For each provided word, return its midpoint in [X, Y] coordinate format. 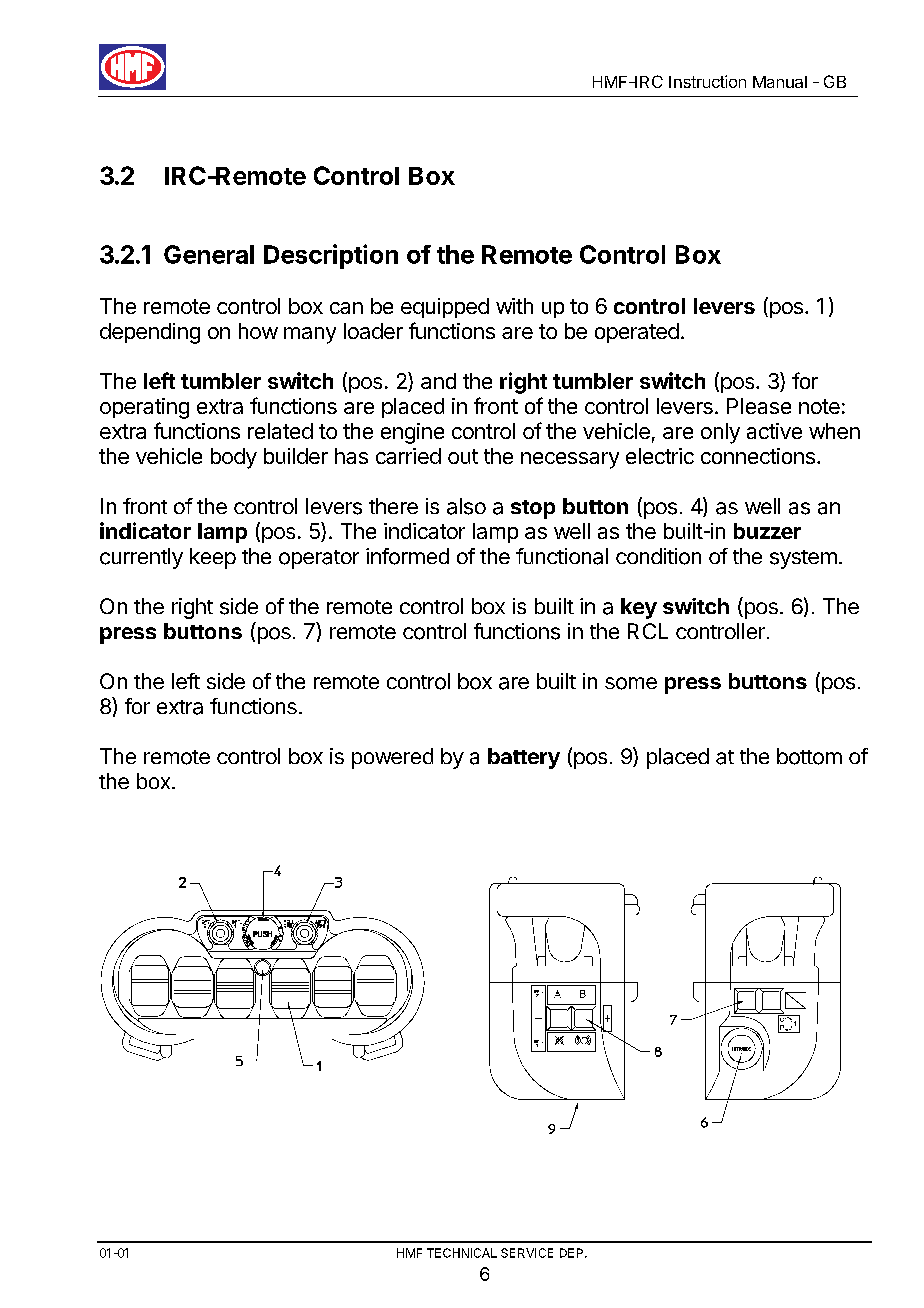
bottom [809, 756]
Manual [780, 82]
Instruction [707, 81]
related [280, 431]
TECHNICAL [462, 1253]
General [209, 254]
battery [524, 758]
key [639, 608]
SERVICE [527, 1253]
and [438, 381]
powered [392, 758]
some [631, 683]
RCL [648, 631]
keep [213, 558]
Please [759, 406]
